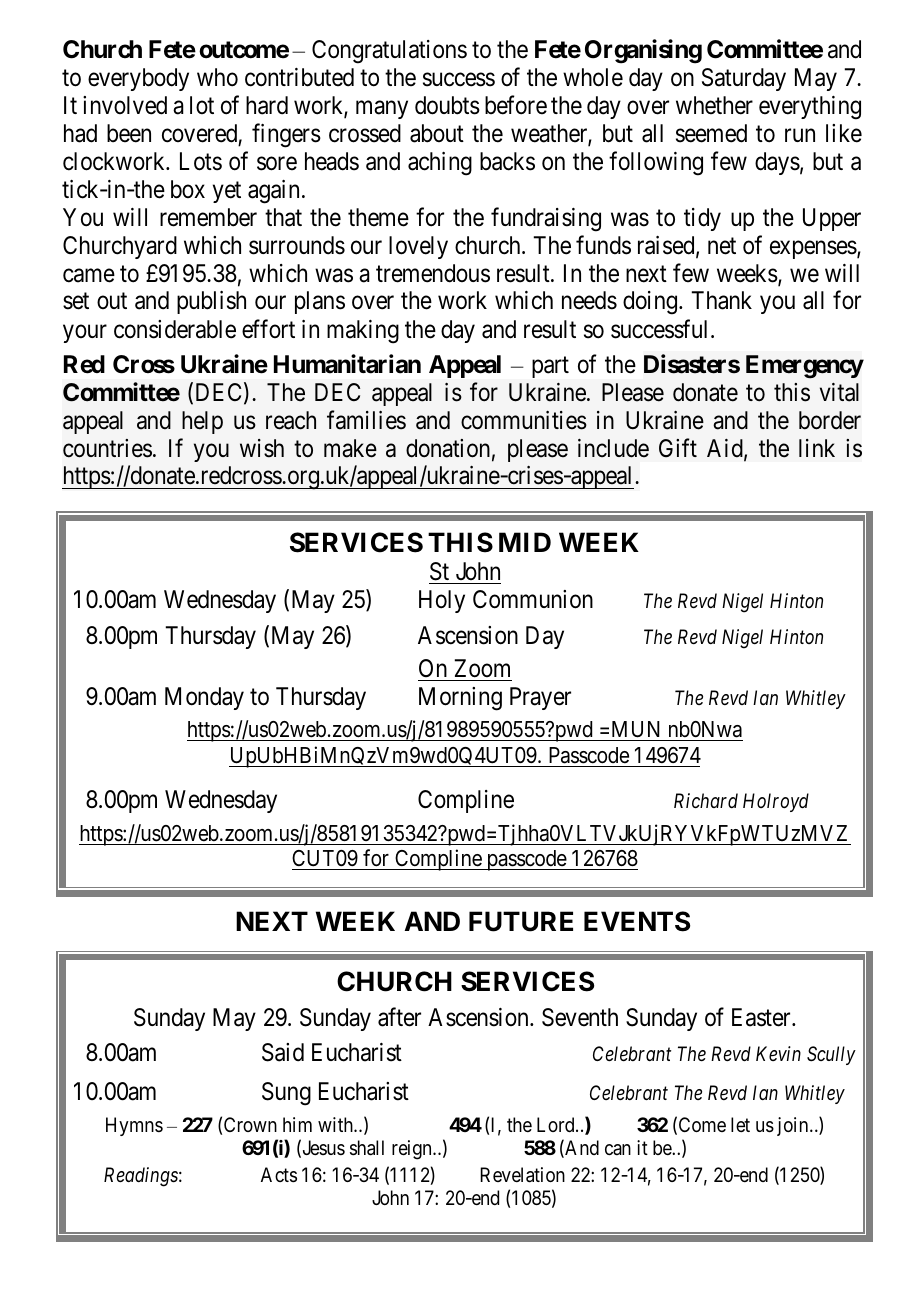  Describe the element at coordinates (283, 1052) in the image. I see `Said` at that location.
